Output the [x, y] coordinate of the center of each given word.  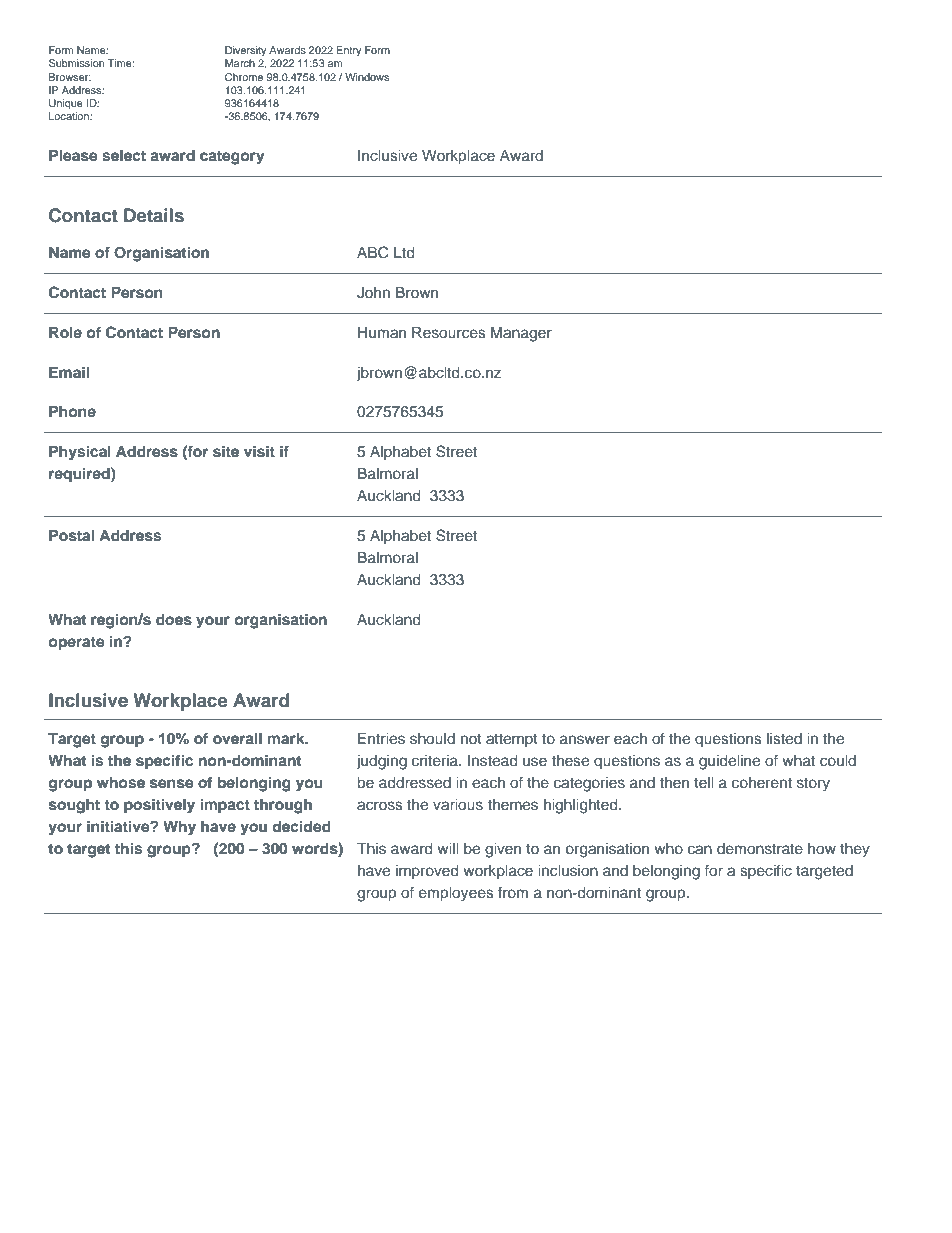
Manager [521, 334]
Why [179, 828]
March [240, 63]
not [471, 739]
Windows [367, 77]
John [373, 293]
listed [784, 738]
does [174, 620]
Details [154, 215]
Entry [349, 51]
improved [427, 872]
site [226, 451]
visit [259, 451]
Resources [449, 333]
